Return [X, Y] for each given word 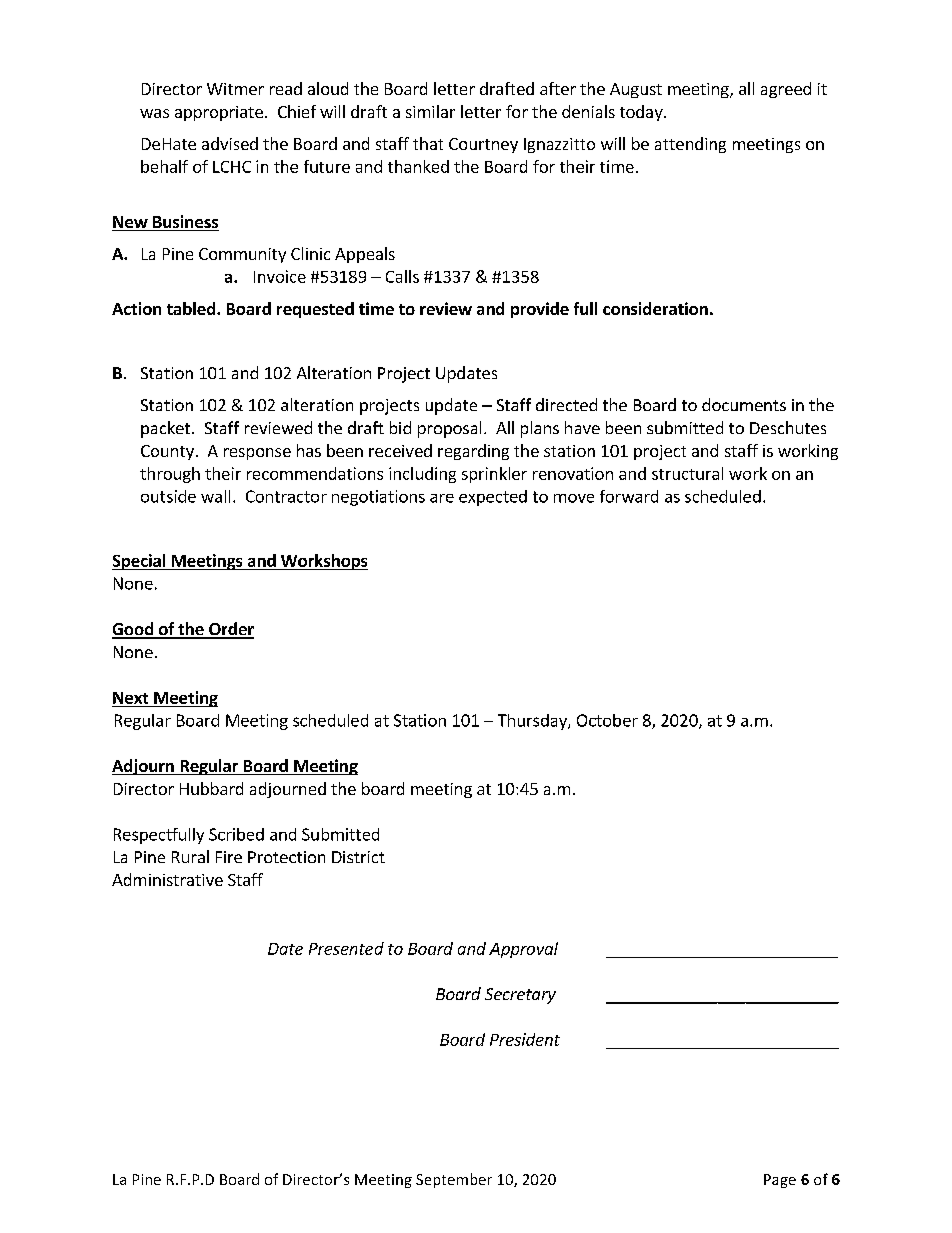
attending [690, 145]
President [525, 1039]
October [607, 720]
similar [430, 111]
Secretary [520, 996]
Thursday [533, 722]
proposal [449, 429]
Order [230, 630]
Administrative [167, 879]
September [454, 1180]
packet [165, 429]
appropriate [219, 113]
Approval [523, 950]
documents [744, 404]
